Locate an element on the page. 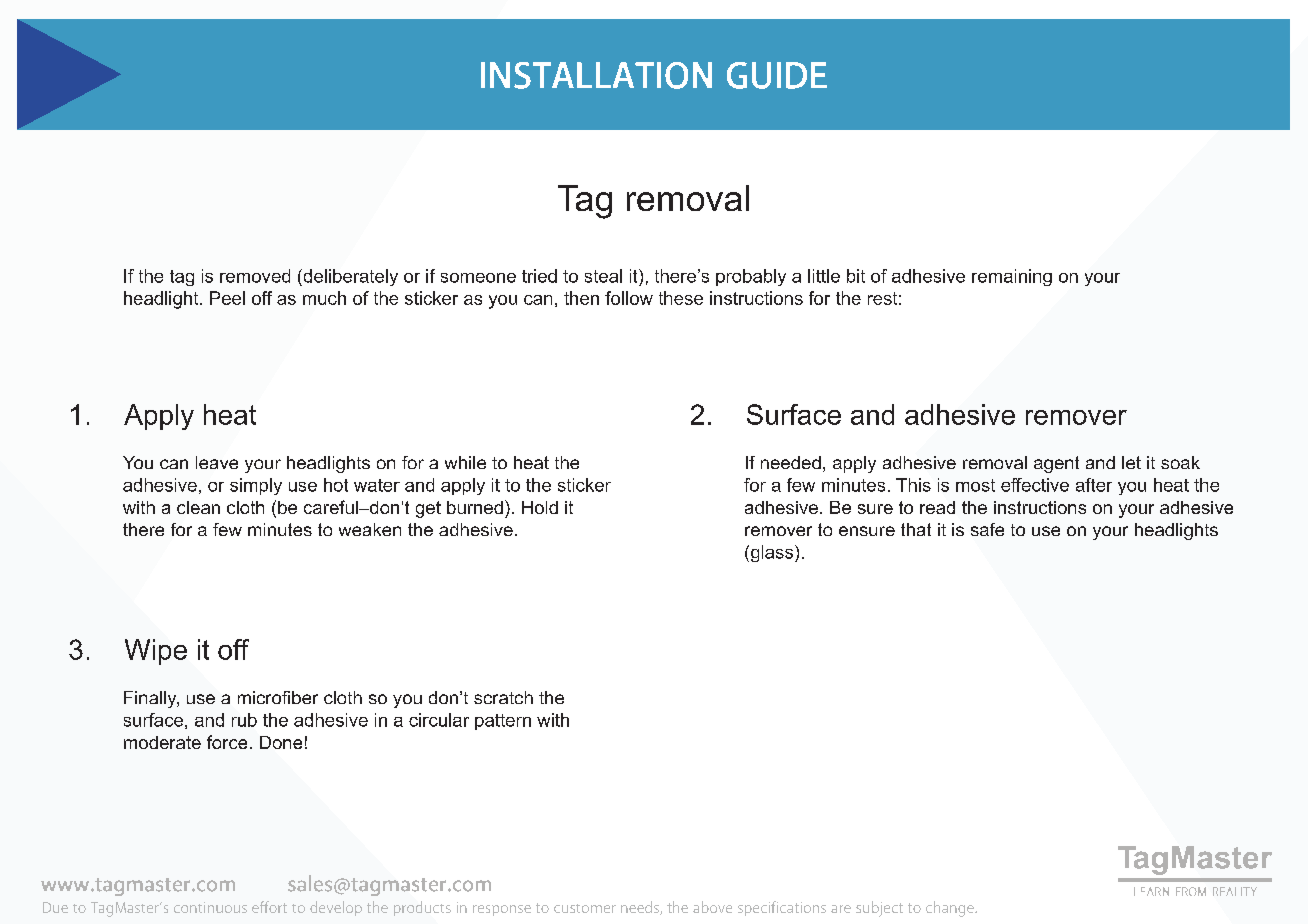 The height and width of the document is (924, 1308). remaining is located at coordinates (1012, 277).
